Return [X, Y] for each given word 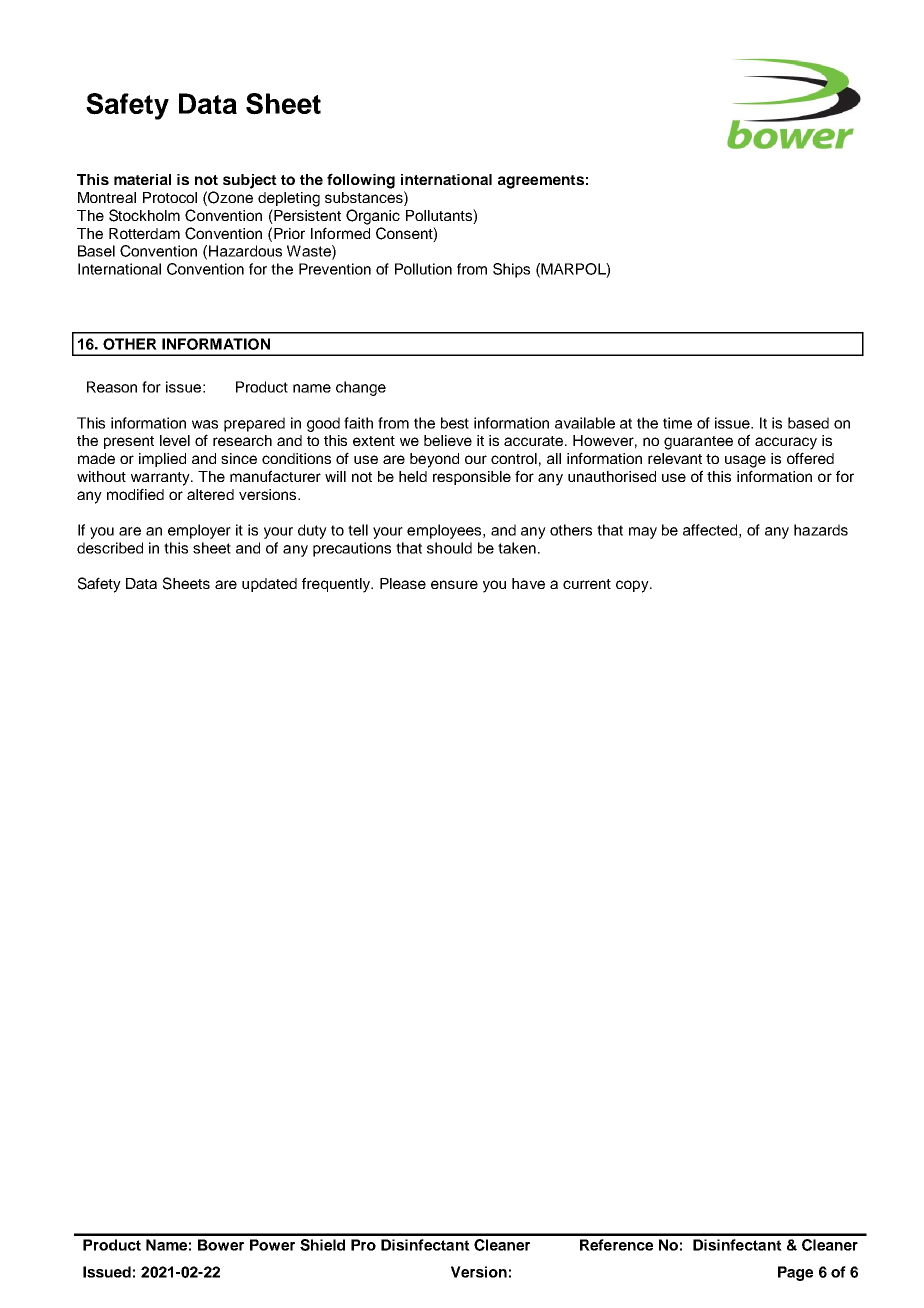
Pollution [423, 269]
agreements [541, 182]
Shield [322, 1245]
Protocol [170, 197]
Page [795, 1273]
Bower [221, 1245]
